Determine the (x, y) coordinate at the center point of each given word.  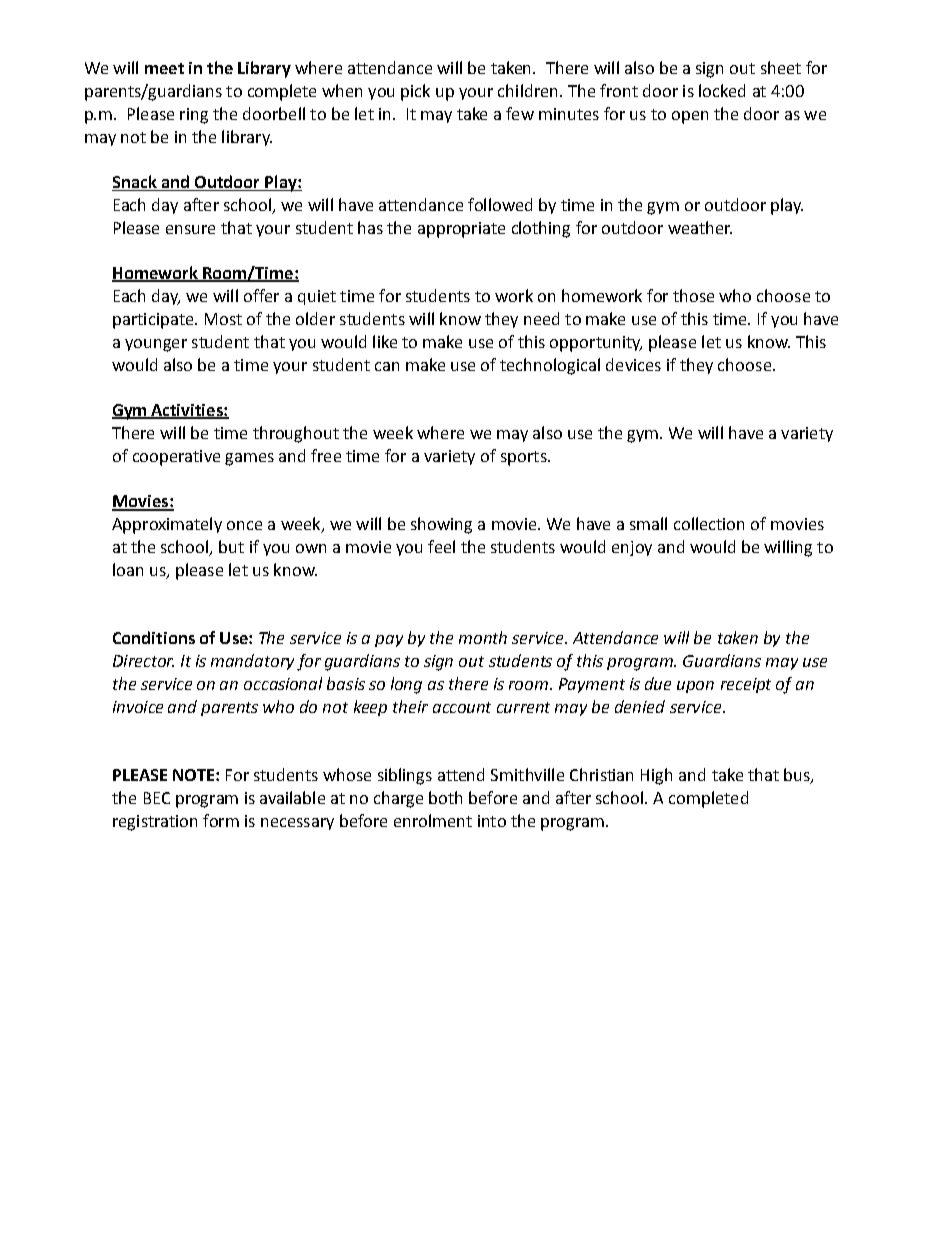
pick (415, 92)
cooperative (176, 458)
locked (722, 90)
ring (194, 116)
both (445, 797)
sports (525, 458)
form (221, 820)
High (656, 776)
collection (709, 523)
